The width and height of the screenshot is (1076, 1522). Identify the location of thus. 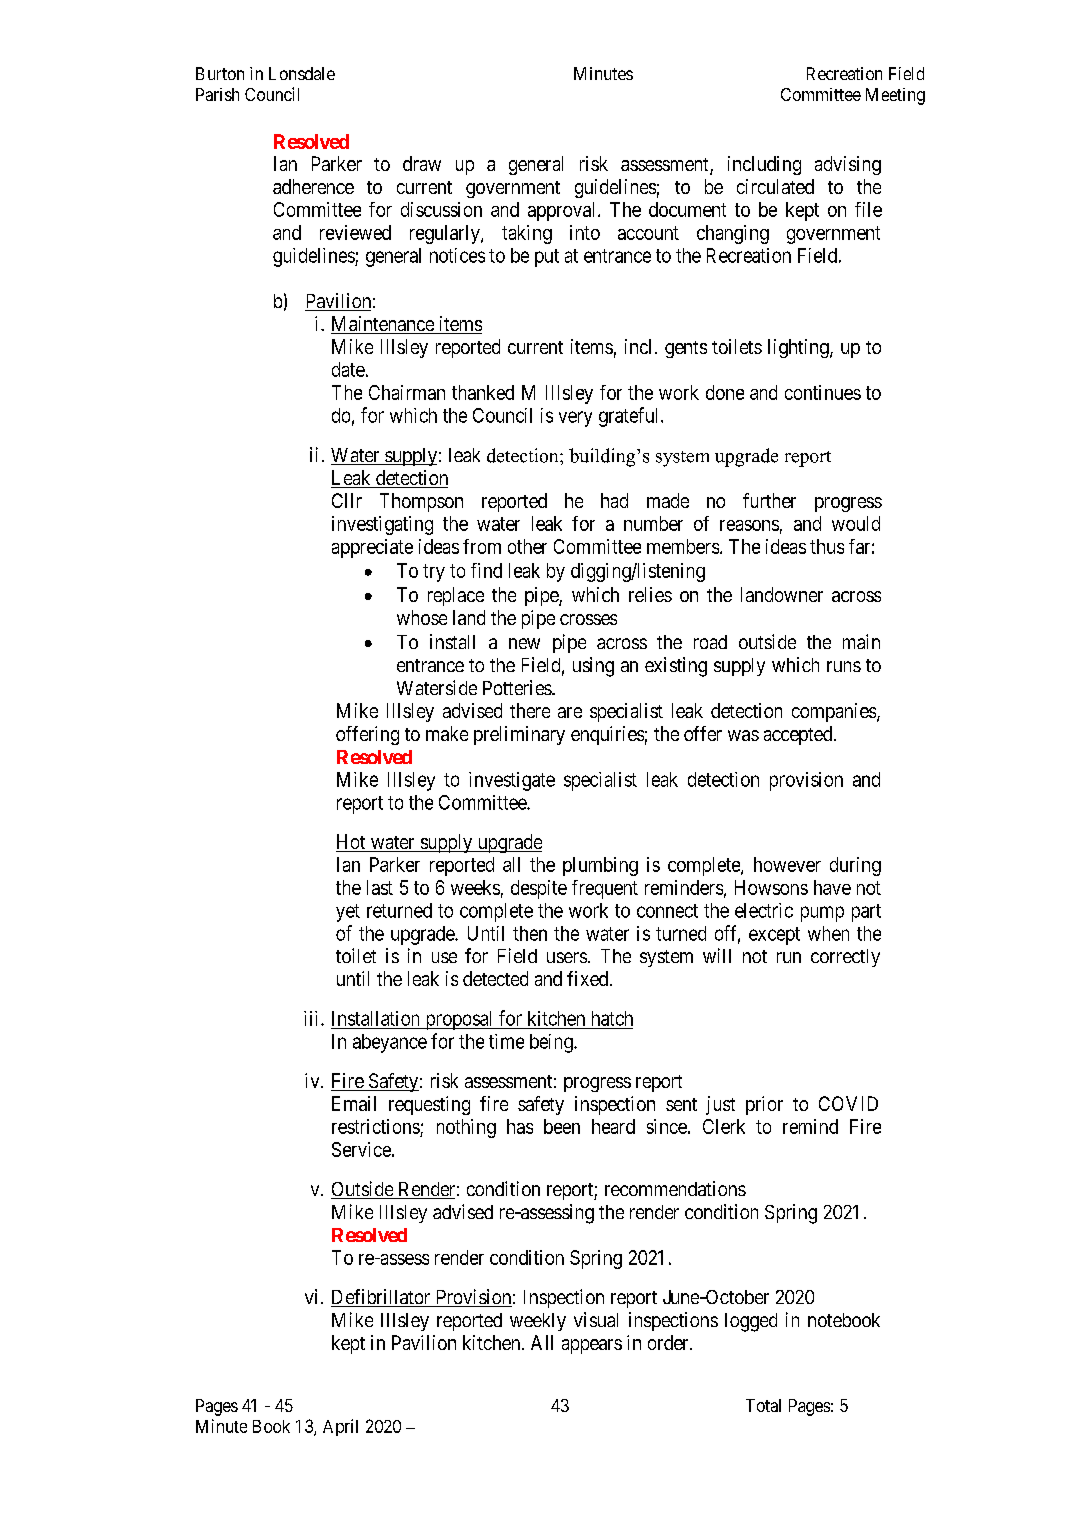
(827, 546).
